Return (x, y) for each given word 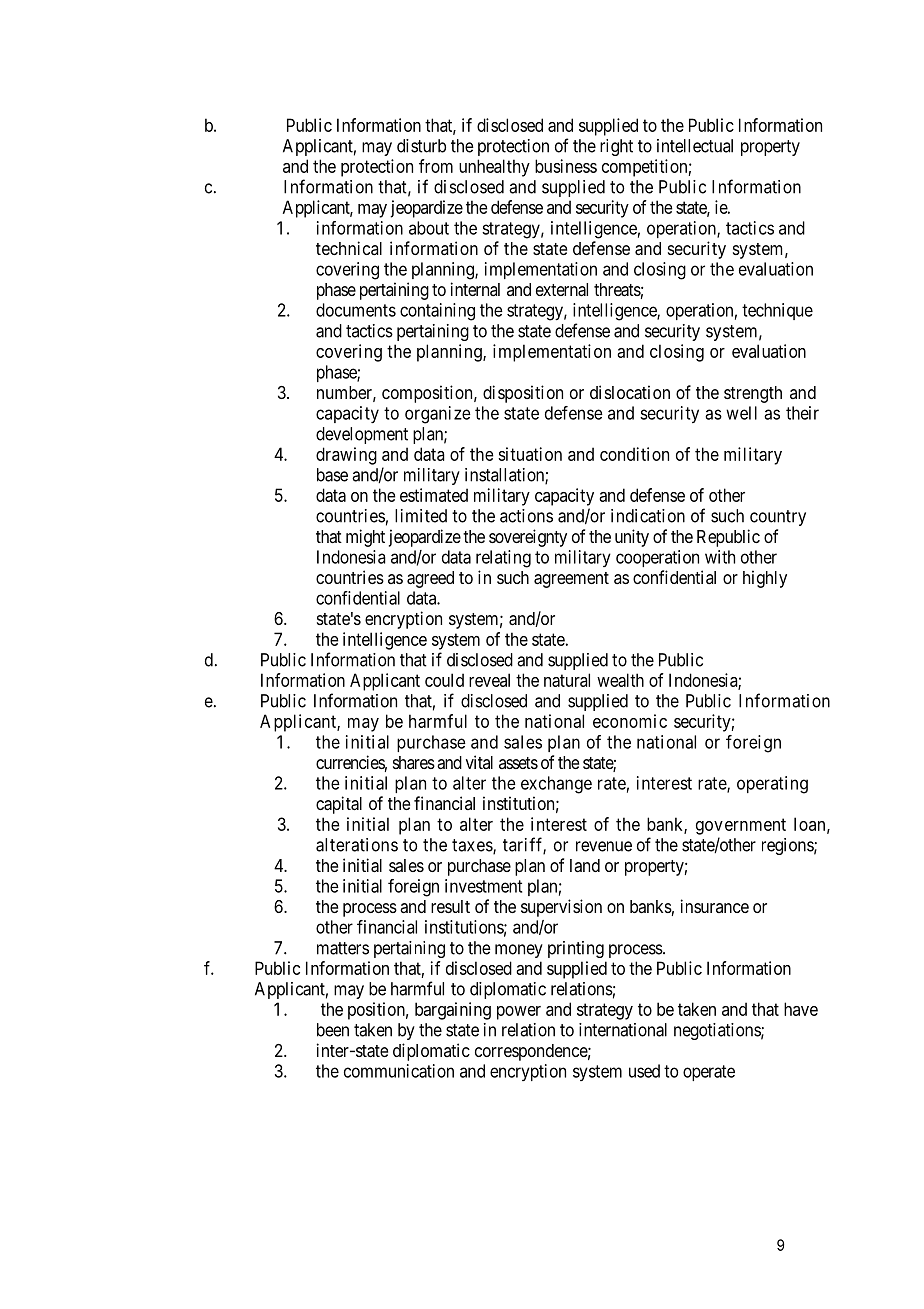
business (566, 166)
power (519, 1013)
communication (399, 1071)
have (801, 1009)
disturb (421, 146)
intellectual (695, 146)
